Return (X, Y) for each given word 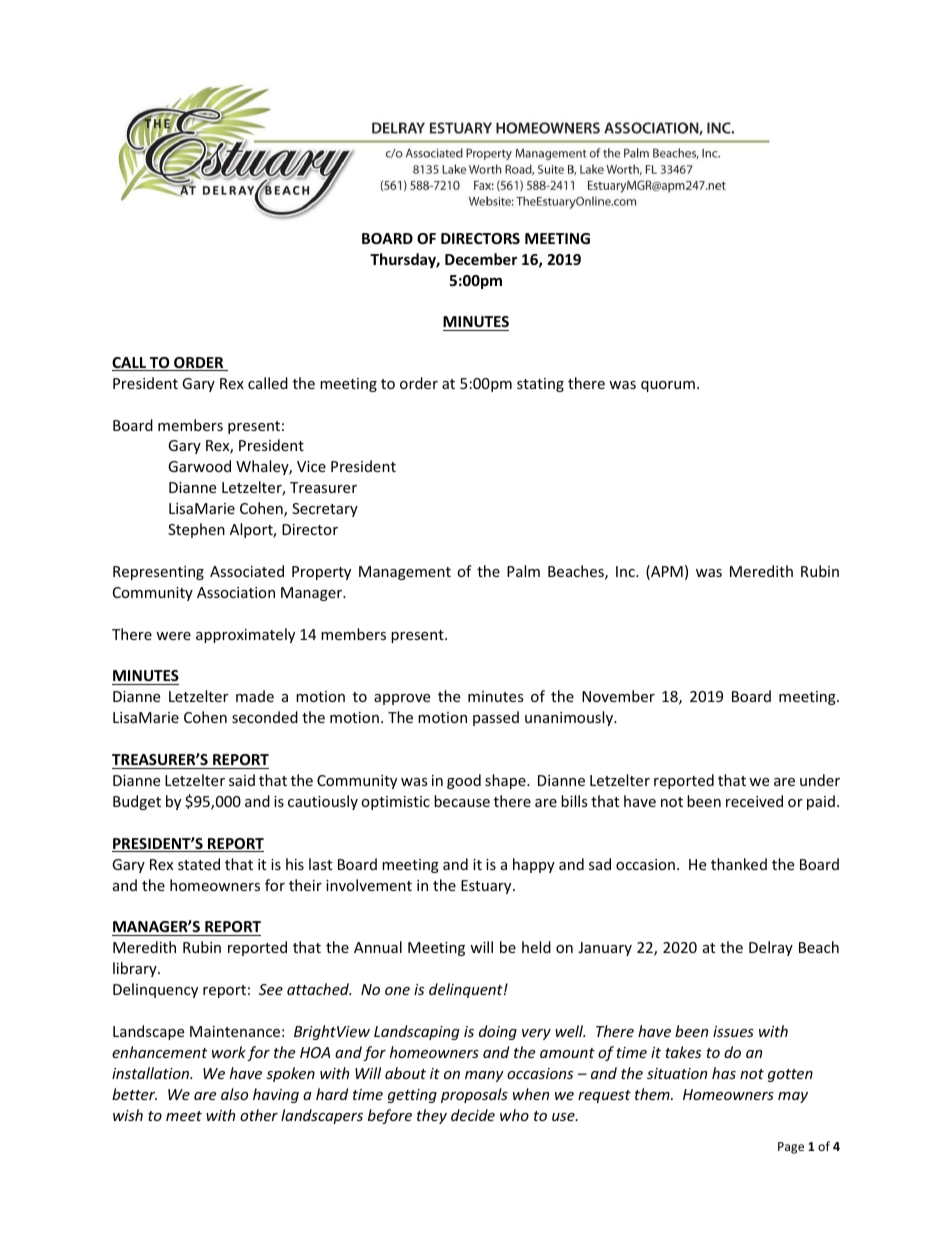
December (481, 259)
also (234, 1094)
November (618, 696)
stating (540, 385)
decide (473, 1115)
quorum (668, 386)
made (255, 696)
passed (496, 718)
